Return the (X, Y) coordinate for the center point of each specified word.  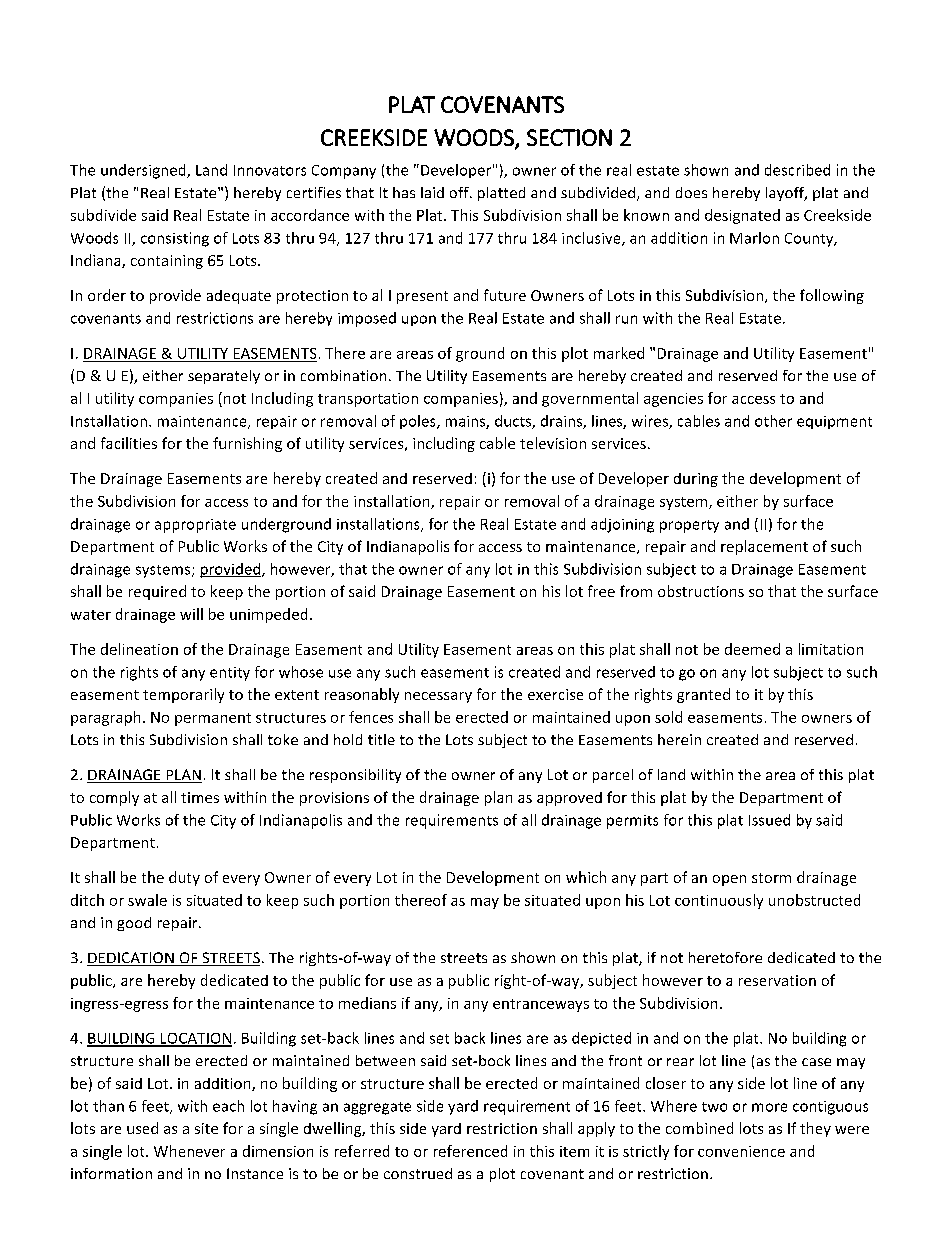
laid (432, 192)
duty (184, 878)
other (773, 421)
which (586, 877)
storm (771, 878)
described (797, 170)
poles (419, 422)
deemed (752, 649)
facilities (129, 443)
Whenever (189, 1151)
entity (230, 674)
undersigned (144, 171)
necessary (438, 697)
